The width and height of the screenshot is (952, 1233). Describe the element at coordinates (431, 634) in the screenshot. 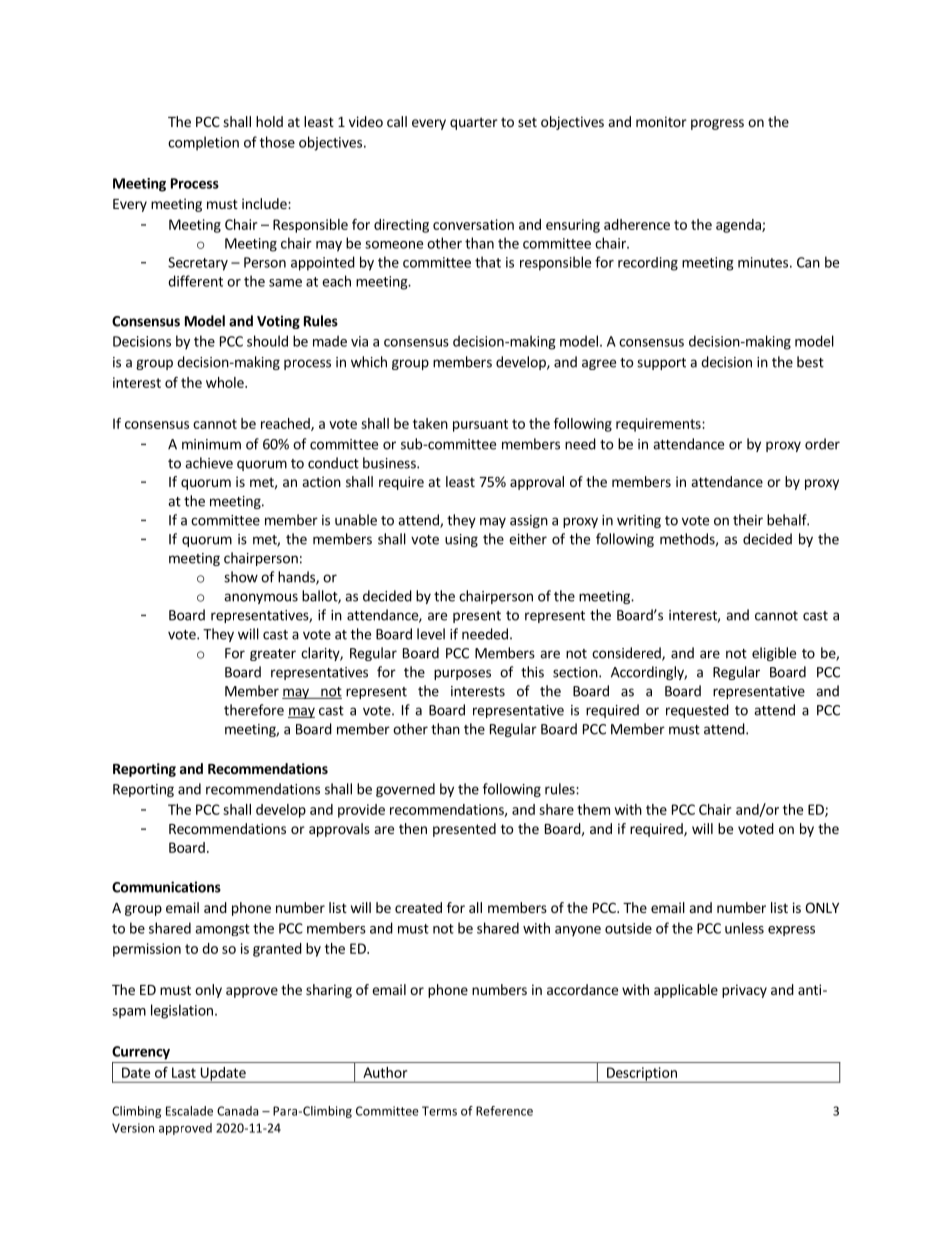

I see `level` at that location.
